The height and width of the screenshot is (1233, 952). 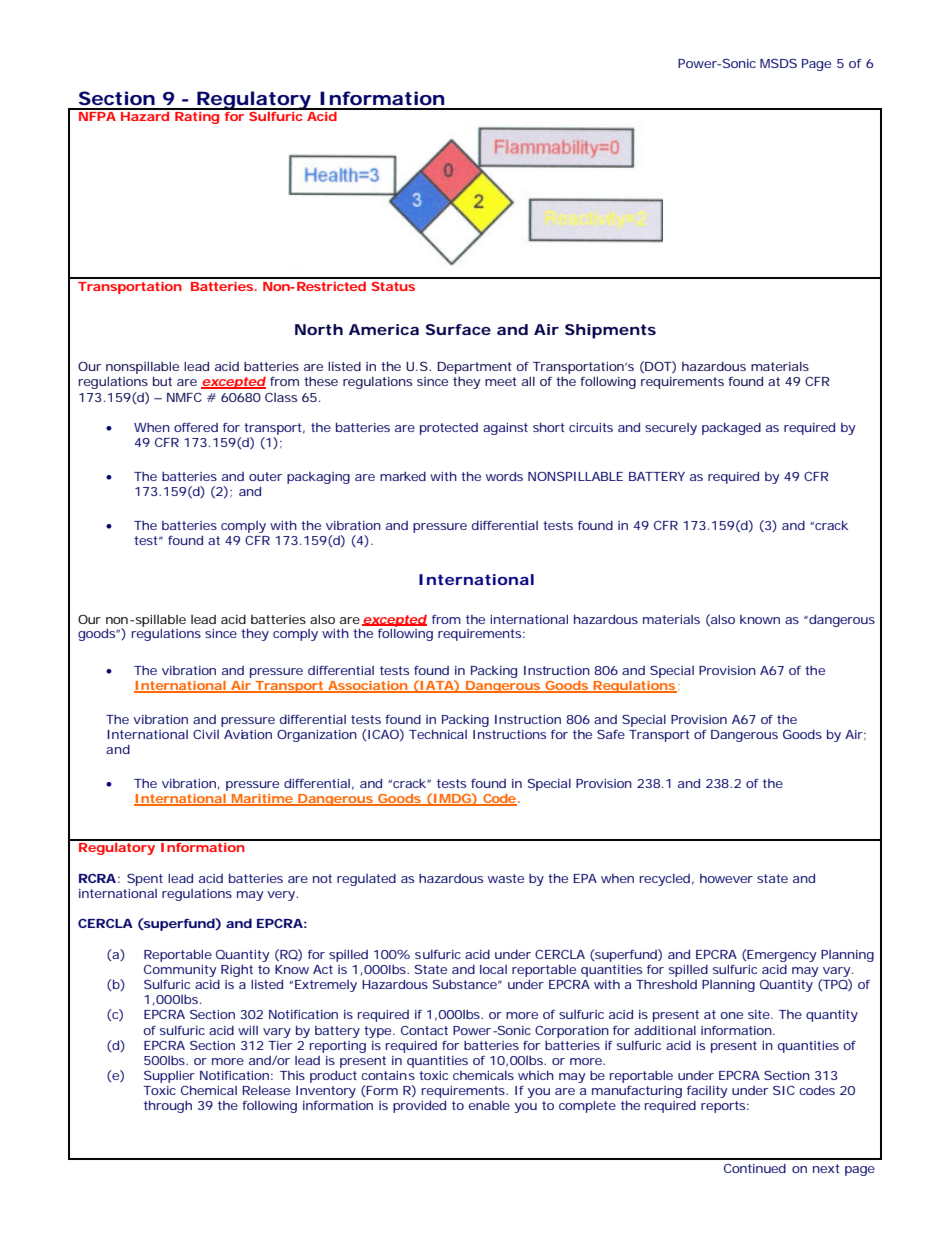 I want to click on Civil, so click(x=206, y=734).
